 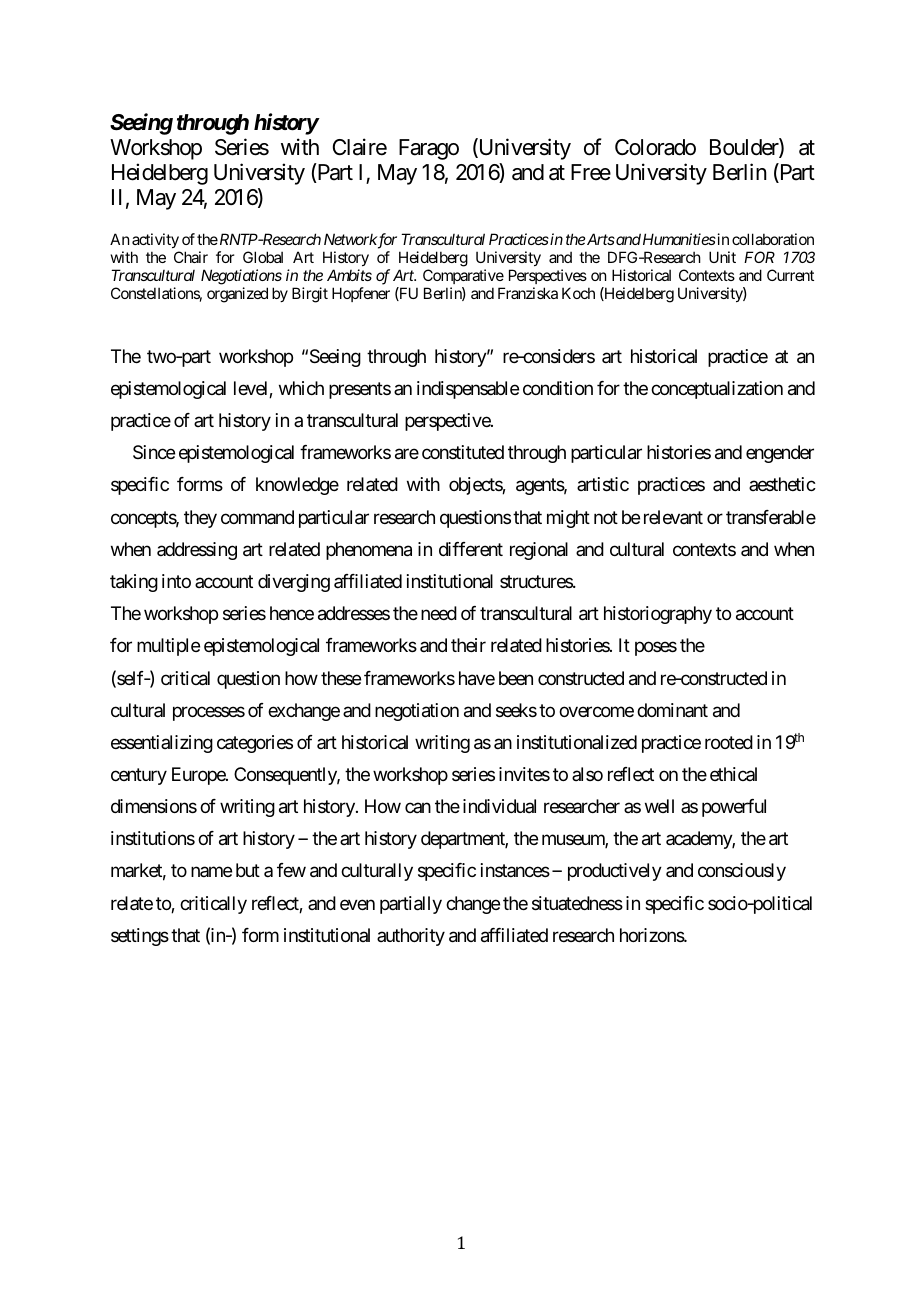 I want to click on Free, so click(x=591, y=172).
